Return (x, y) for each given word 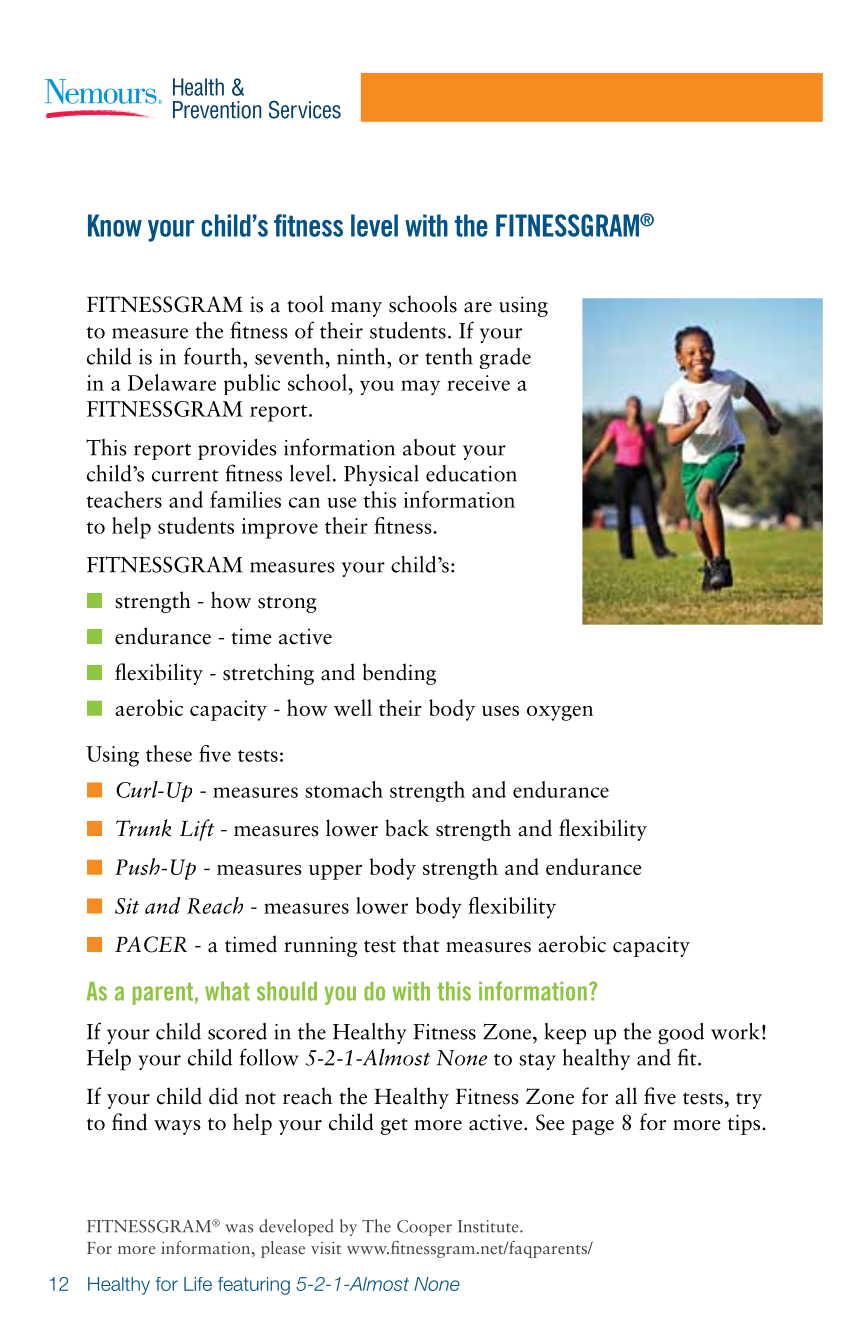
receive (478, 383)
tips (745, 1124)
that (421, 944)
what (227, 991)
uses (500, 711)
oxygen (560, 713)
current (185, 475)
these (169, 753)
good (681, 1033)
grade (505, 358)
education (471, 473)
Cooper (424, 1228)
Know (115, 225)
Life (198, 1284)
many (356, 309)
